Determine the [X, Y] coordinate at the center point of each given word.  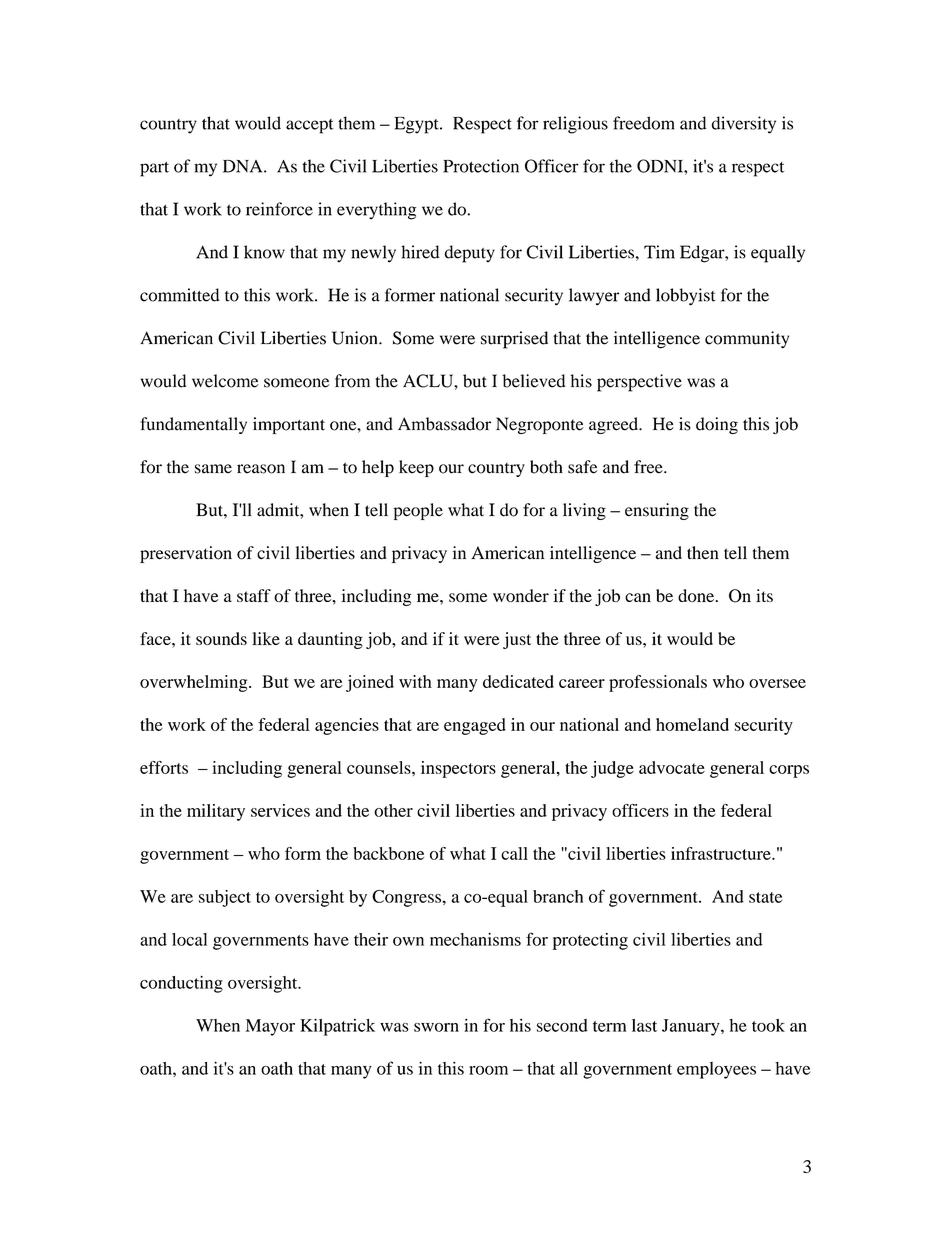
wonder [521, 595]
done [697, 595]
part [154, 169]
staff [254, 595]
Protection [481, 166]
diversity [744, 125]
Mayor [270, 1027]
